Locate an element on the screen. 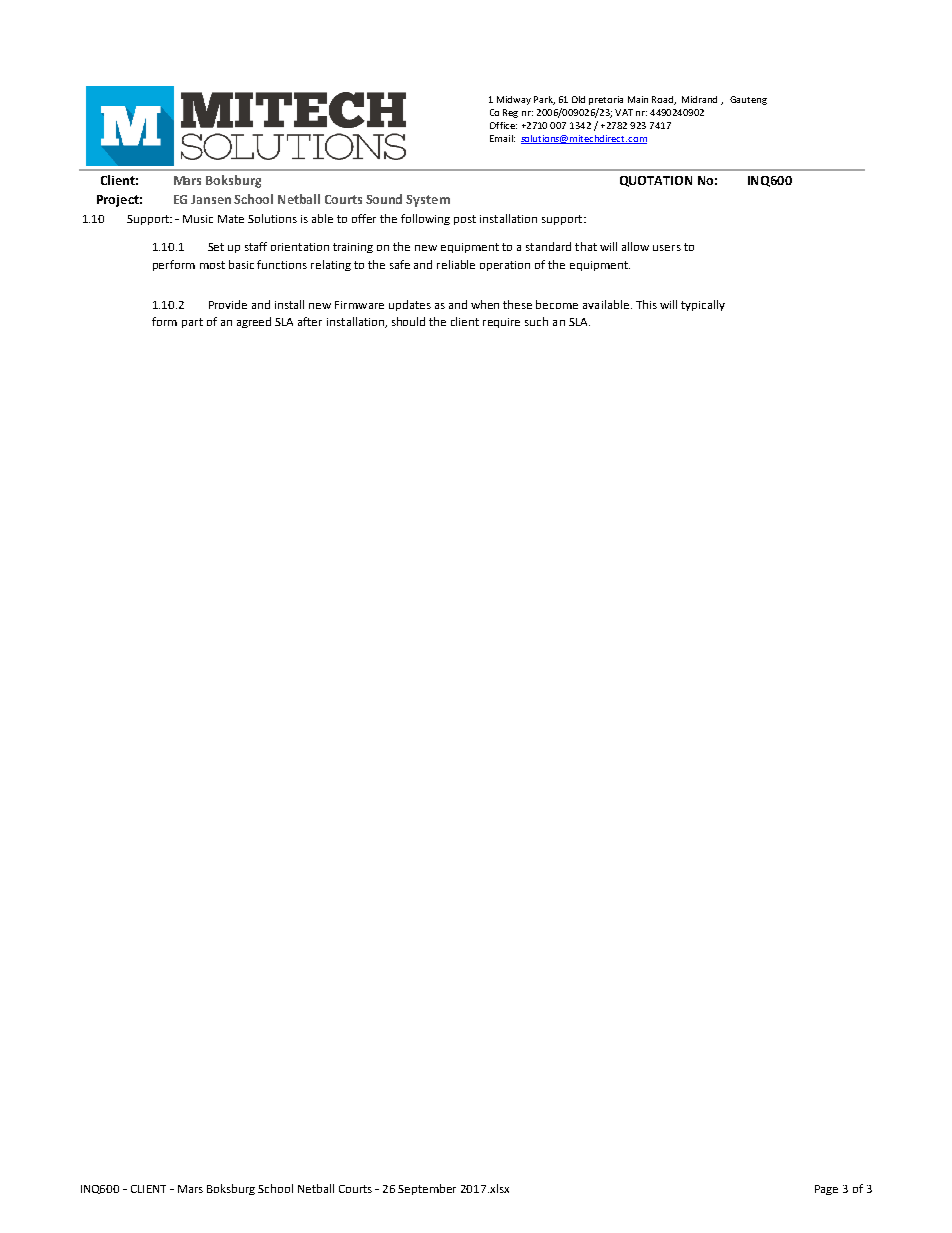 The width and height of the screenshot is (952, 1233). September is located at coordinates (427, 1189).
